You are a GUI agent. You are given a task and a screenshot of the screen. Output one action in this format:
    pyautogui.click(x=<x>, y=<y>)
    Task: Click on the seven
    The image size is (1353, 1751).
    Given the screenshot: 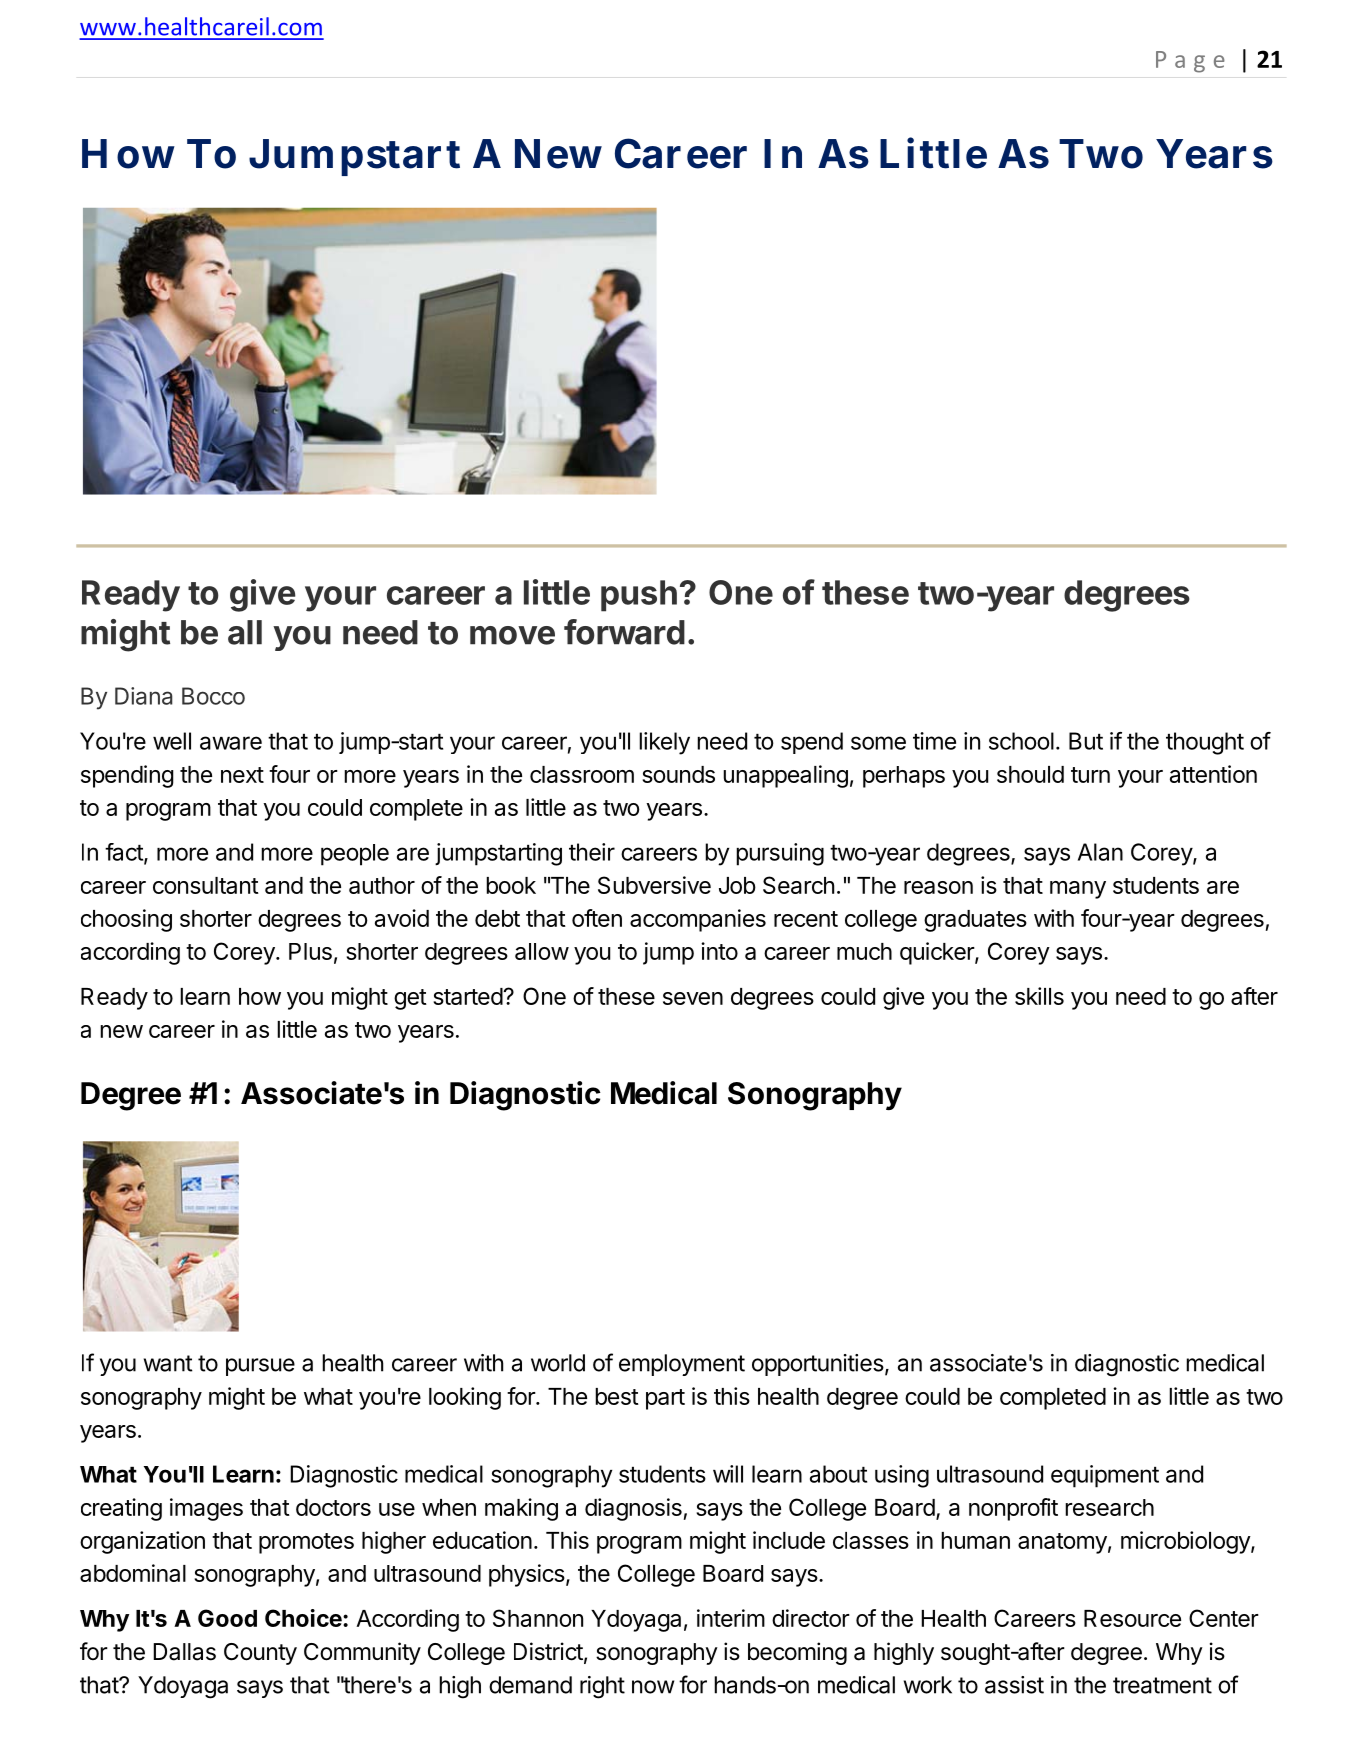 What is the action you would take?
    pyautogui.click(x=693, y=998)
